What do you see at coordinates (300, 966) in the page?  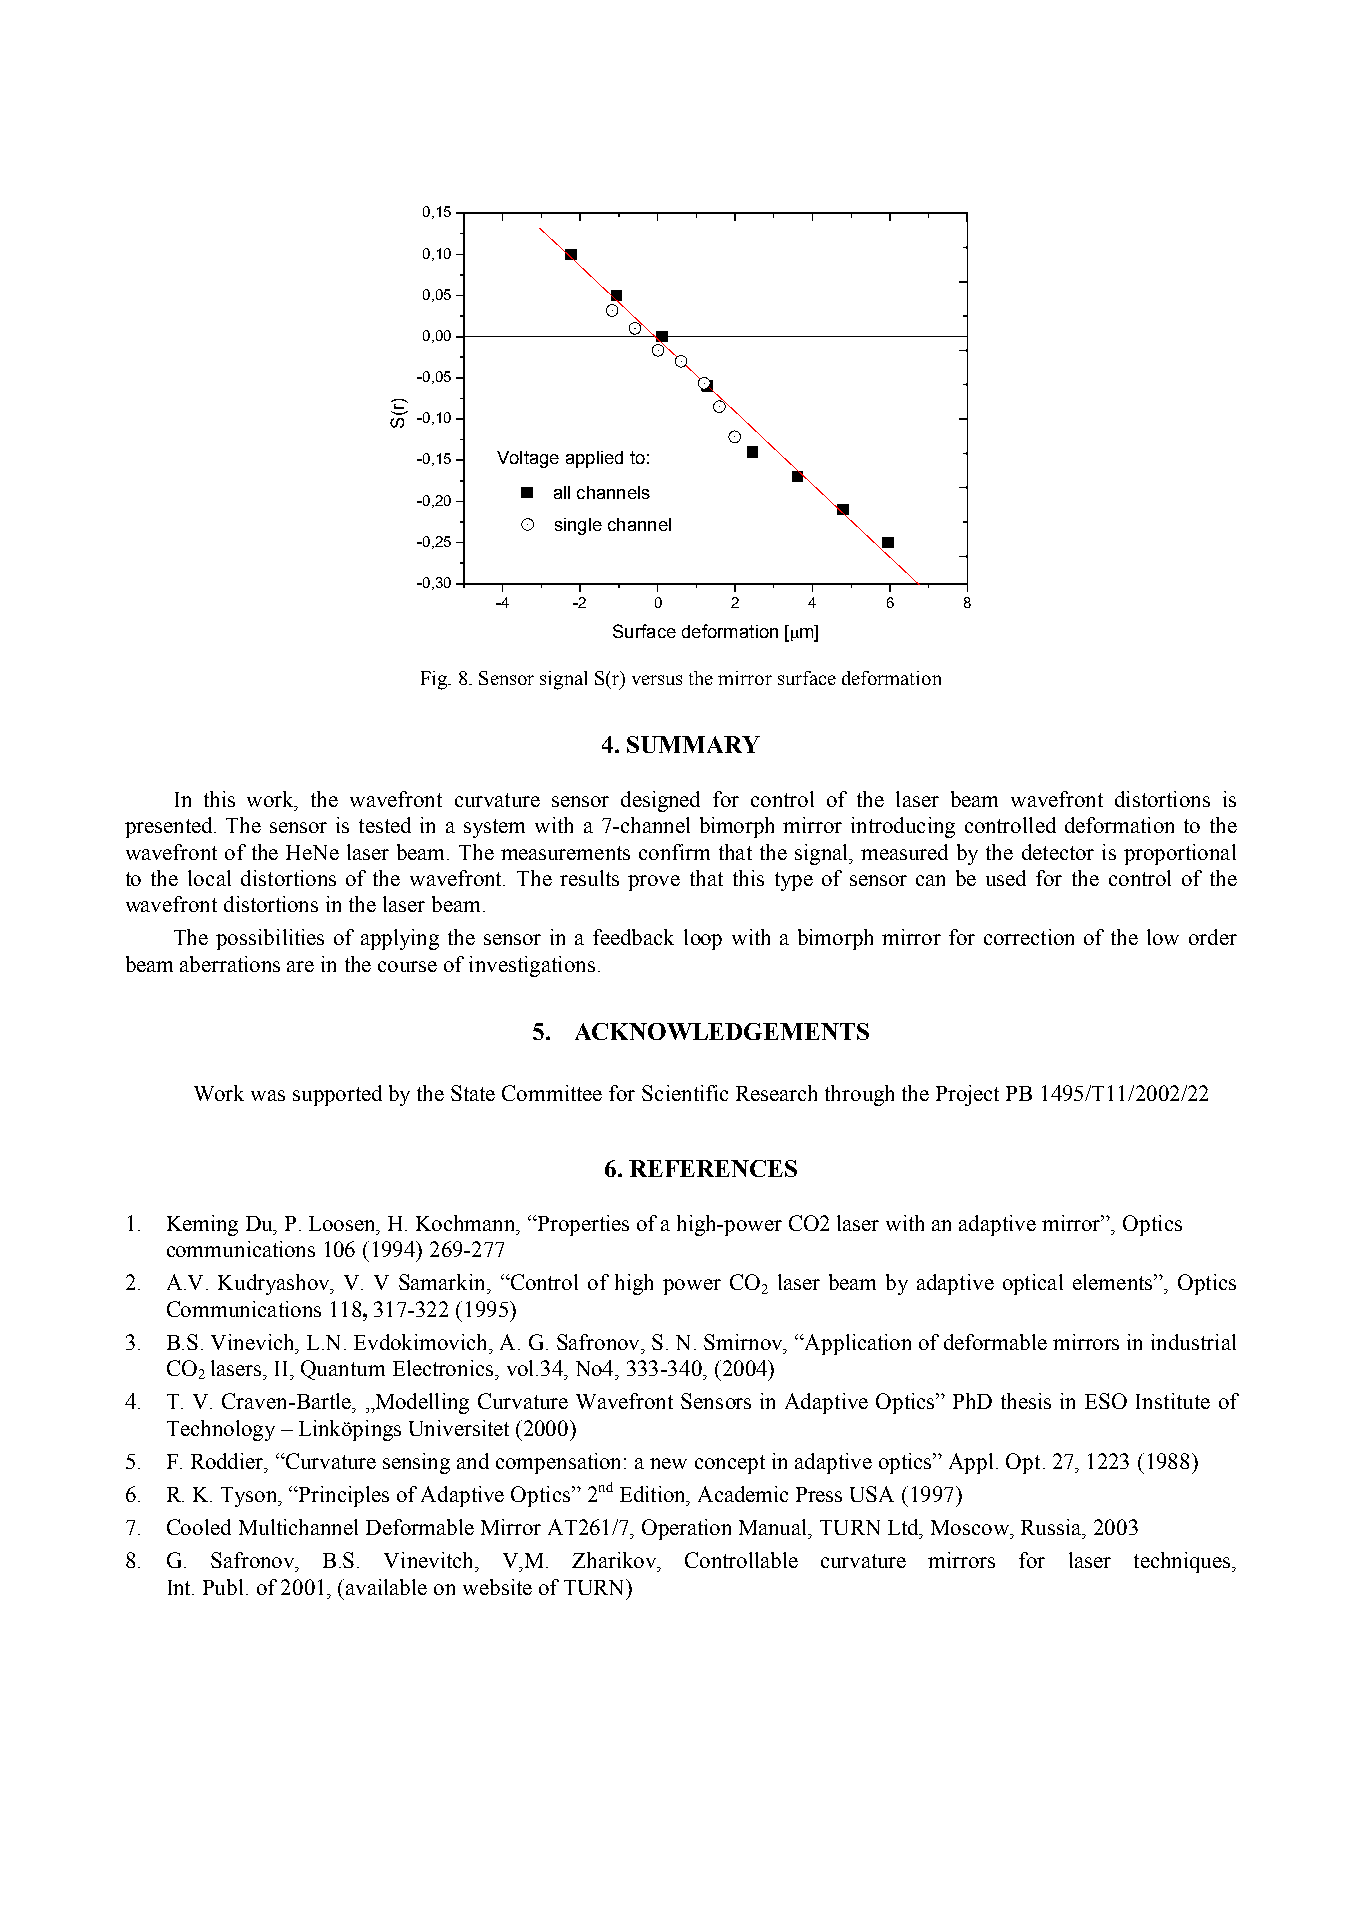 I see `are` at bounding box center [300, 966].
